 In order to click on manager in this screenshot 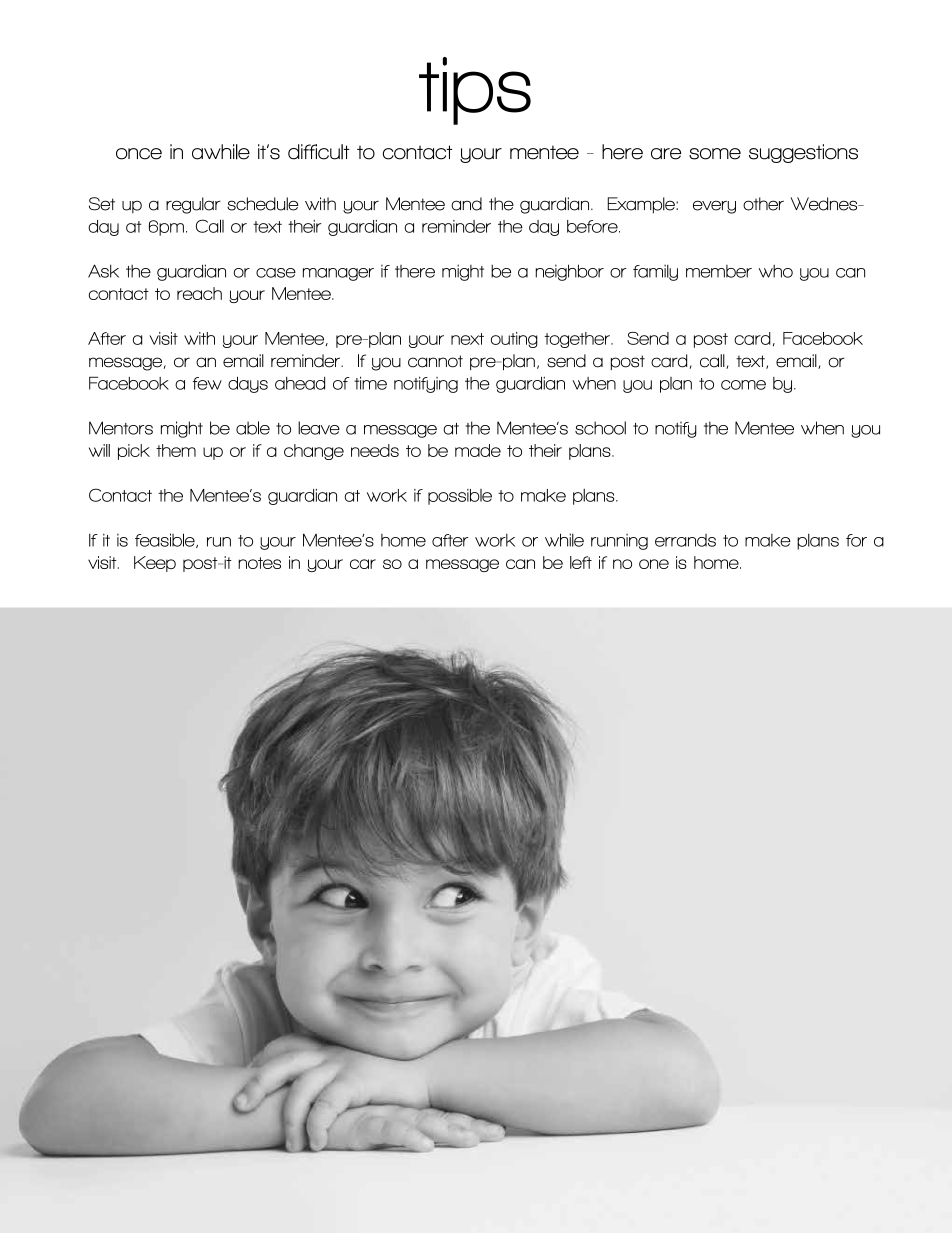, I will do `click(338, 274)`.
